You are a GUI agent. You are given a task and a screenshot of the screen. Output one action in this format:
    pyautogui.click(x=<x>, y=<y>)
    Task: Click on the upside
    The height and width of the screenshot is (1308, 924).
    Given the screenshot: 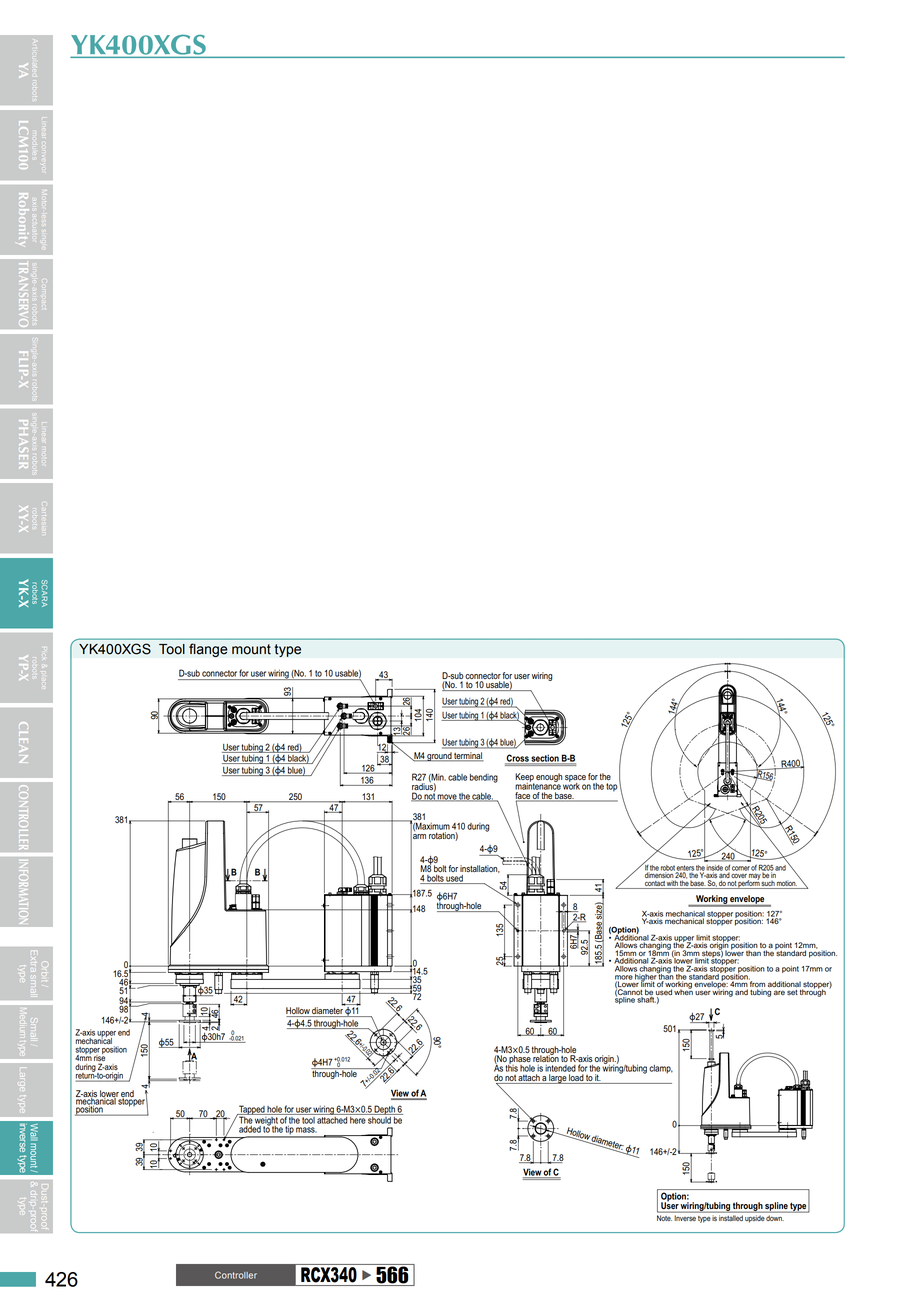 What is the action you would take?
    pyautogui.click(x=754, y=1218)
